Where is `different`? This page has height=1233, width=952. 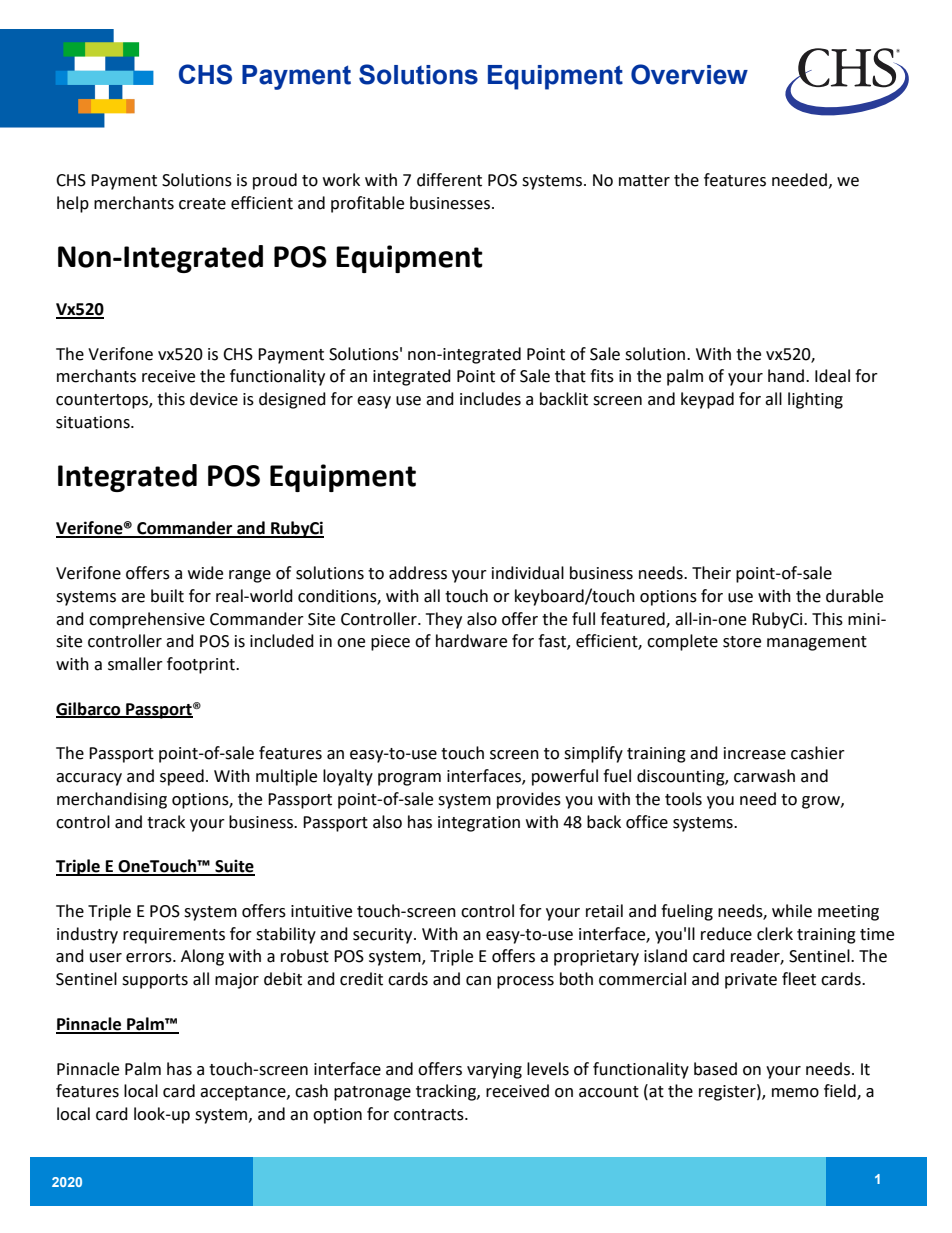
different is located at coordinates (449, 180).
